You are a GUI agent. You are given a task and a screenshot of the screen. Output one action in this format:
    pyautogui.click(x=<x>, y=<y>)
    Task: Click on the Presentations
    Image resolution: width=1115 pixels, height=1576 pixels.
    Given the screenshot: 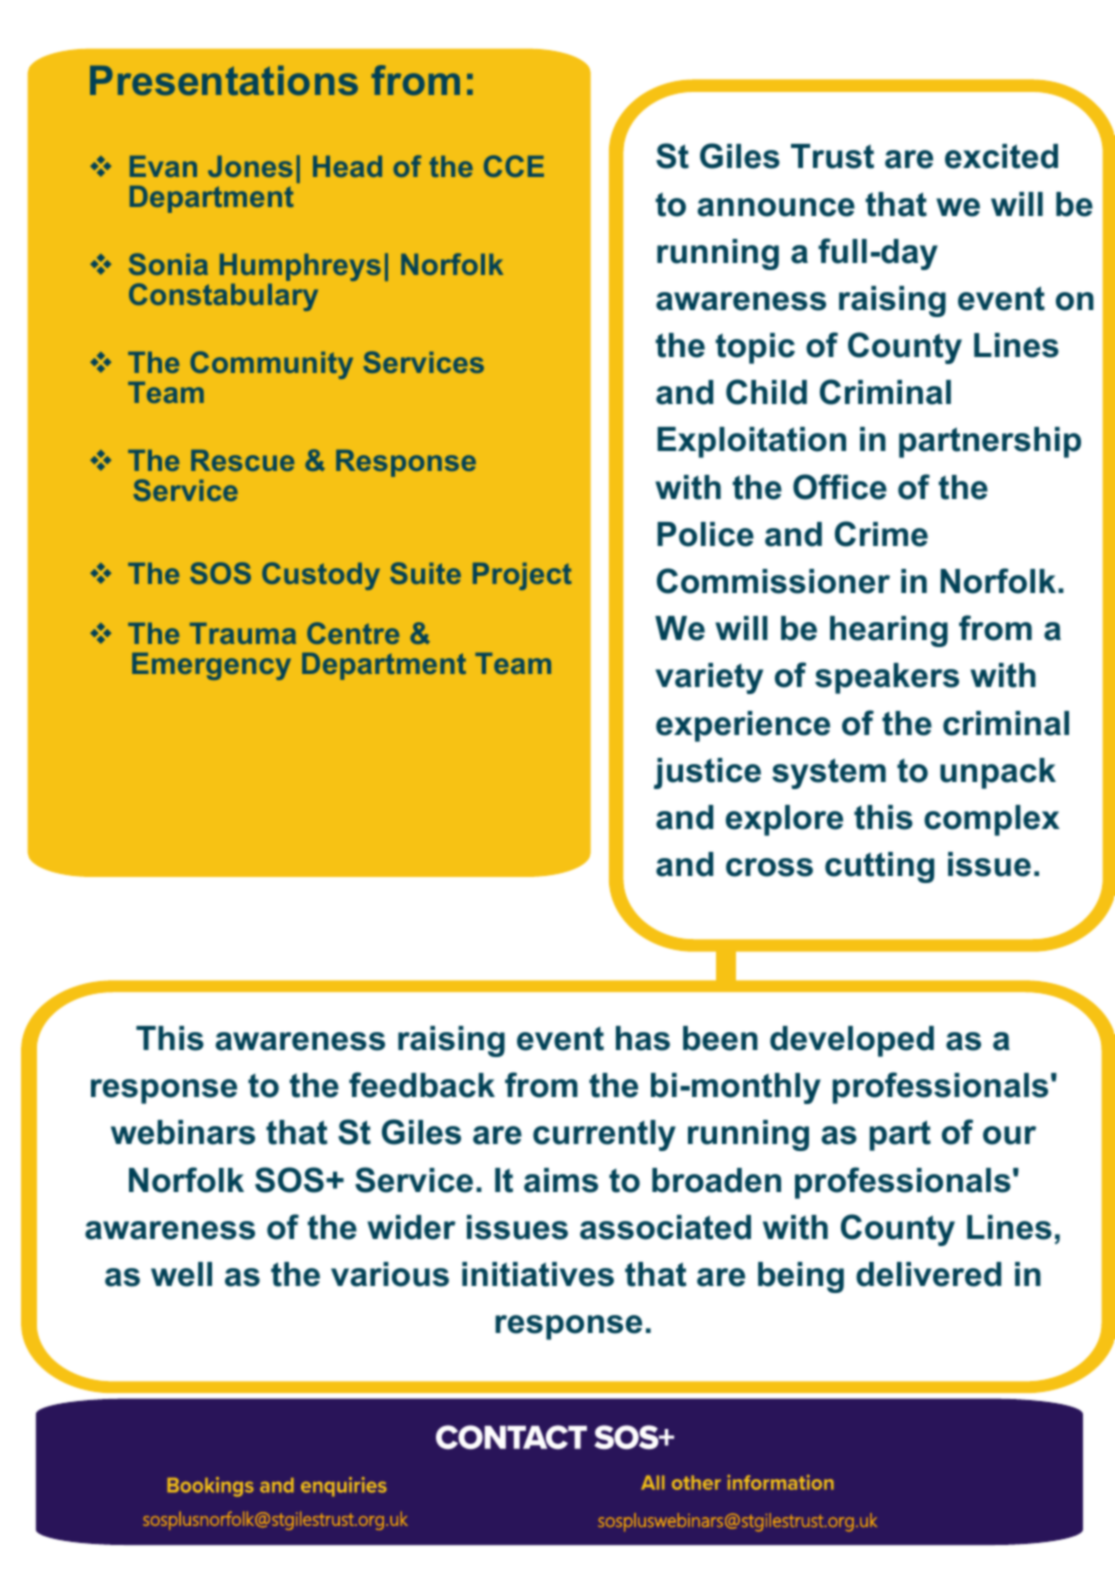 What is the action you would take?
    pyautogui.click(x=224, y=80)
